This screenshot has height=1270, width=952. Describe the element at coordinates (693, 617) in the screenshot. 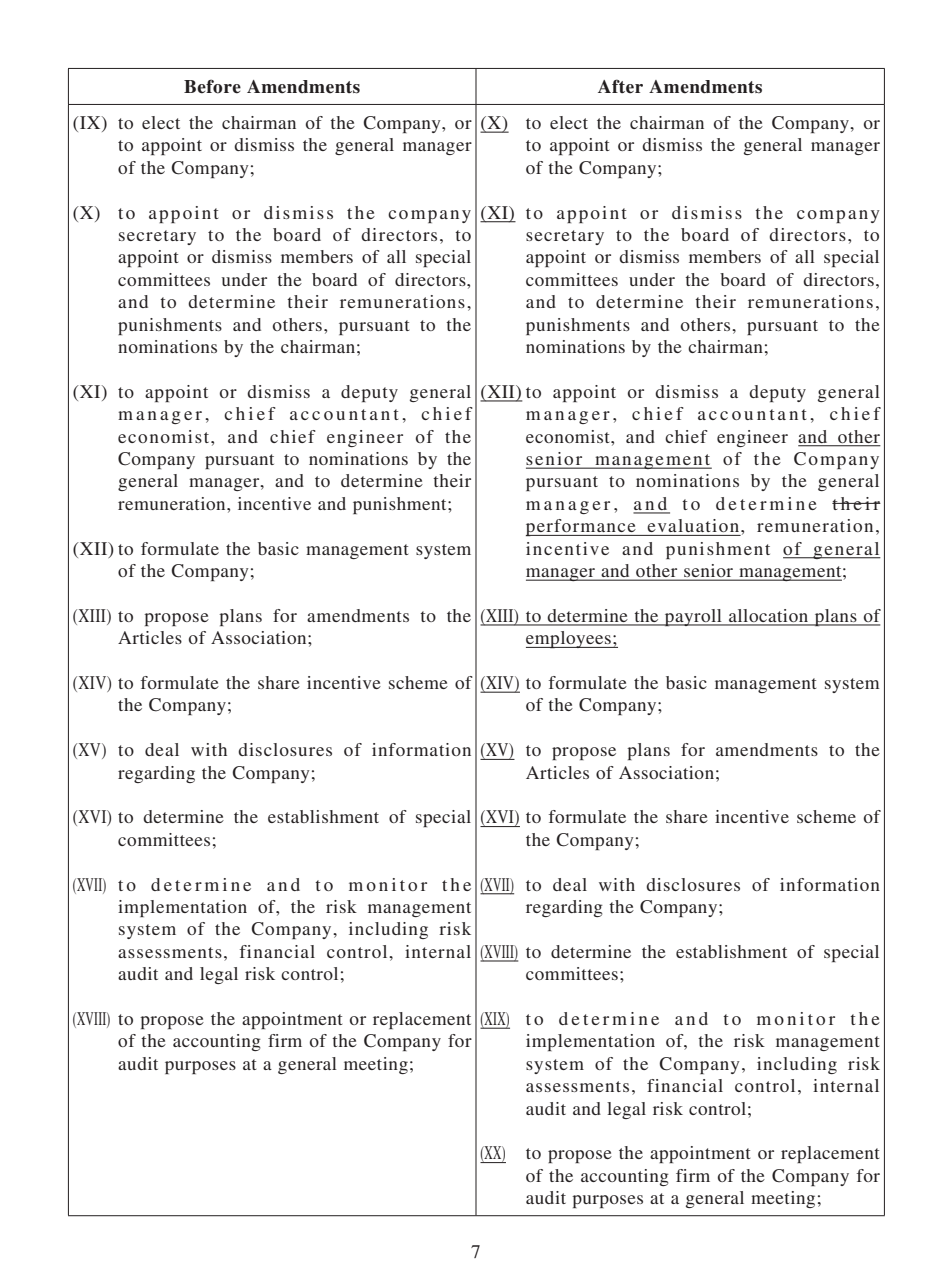

I see `payroll` at that location.
